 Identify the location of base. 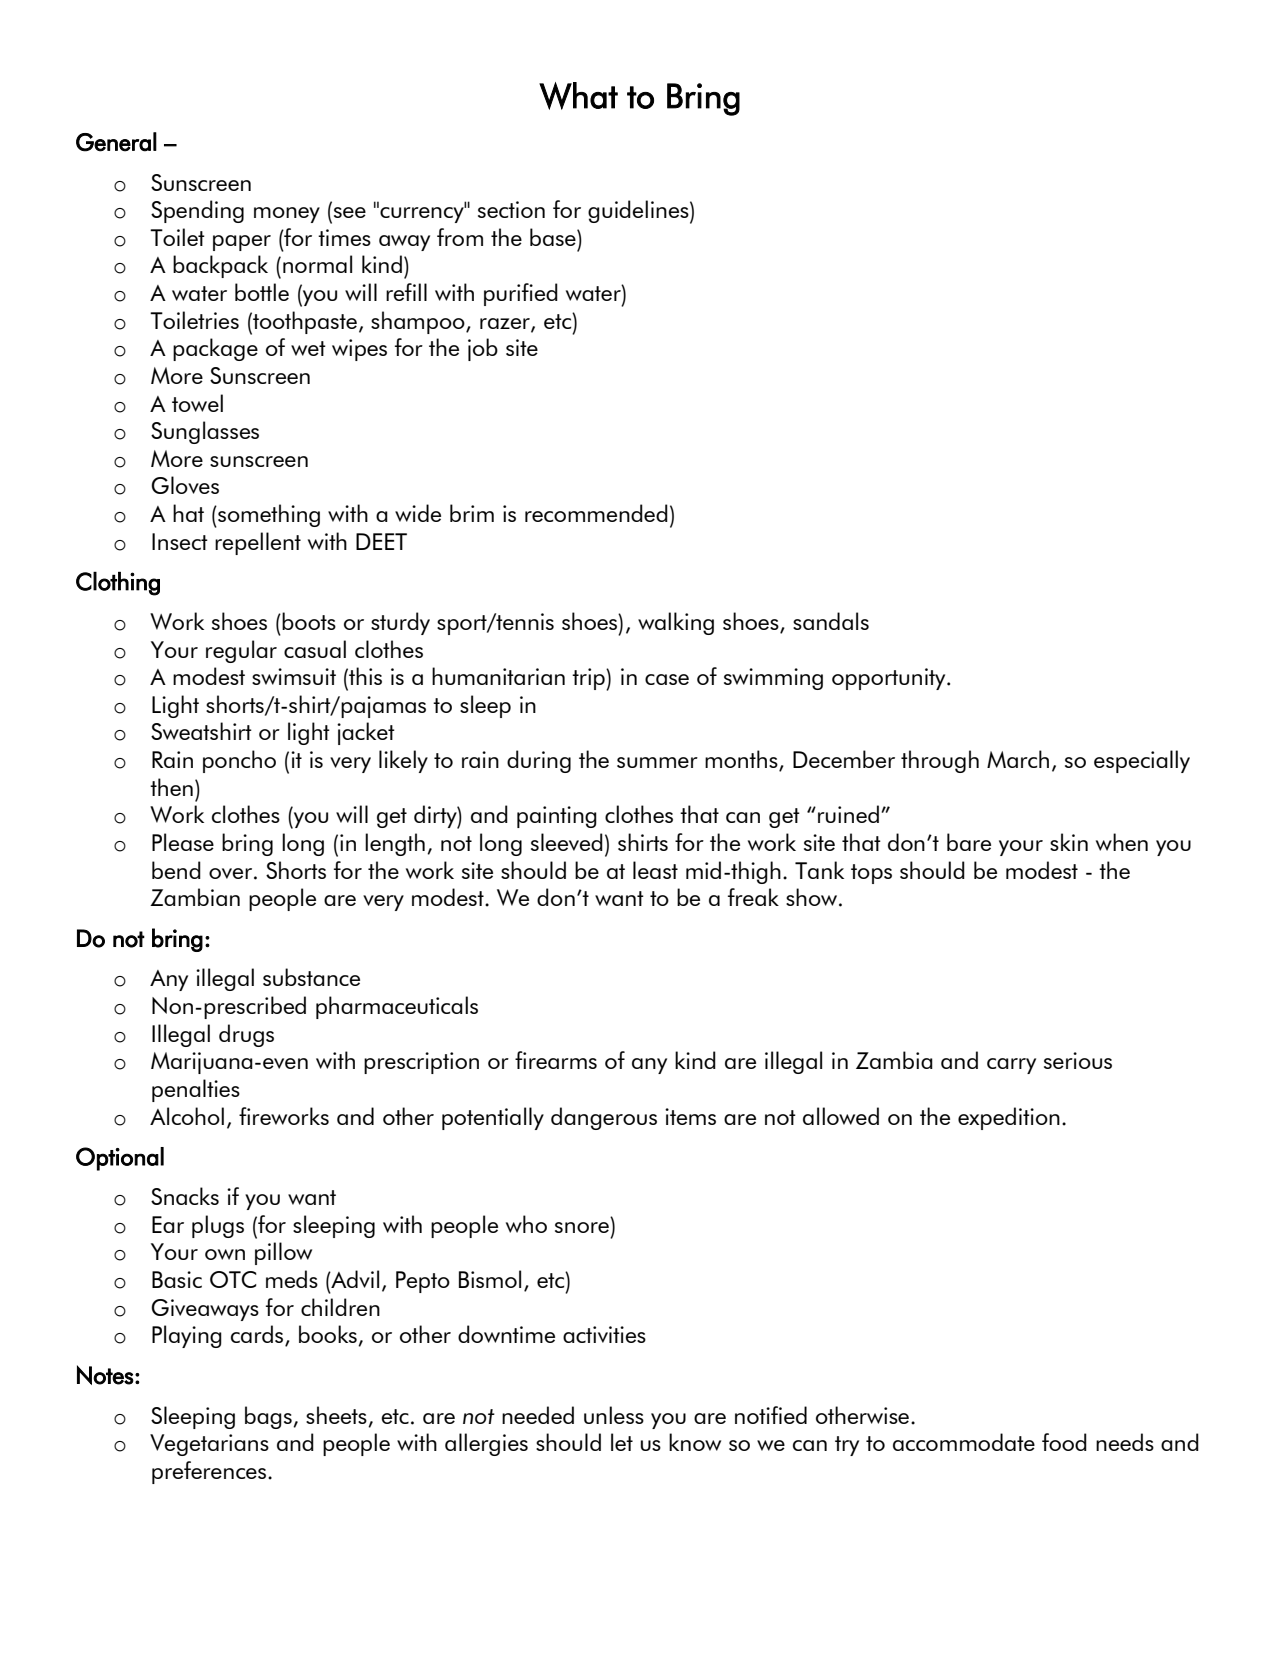
(554, 237).
